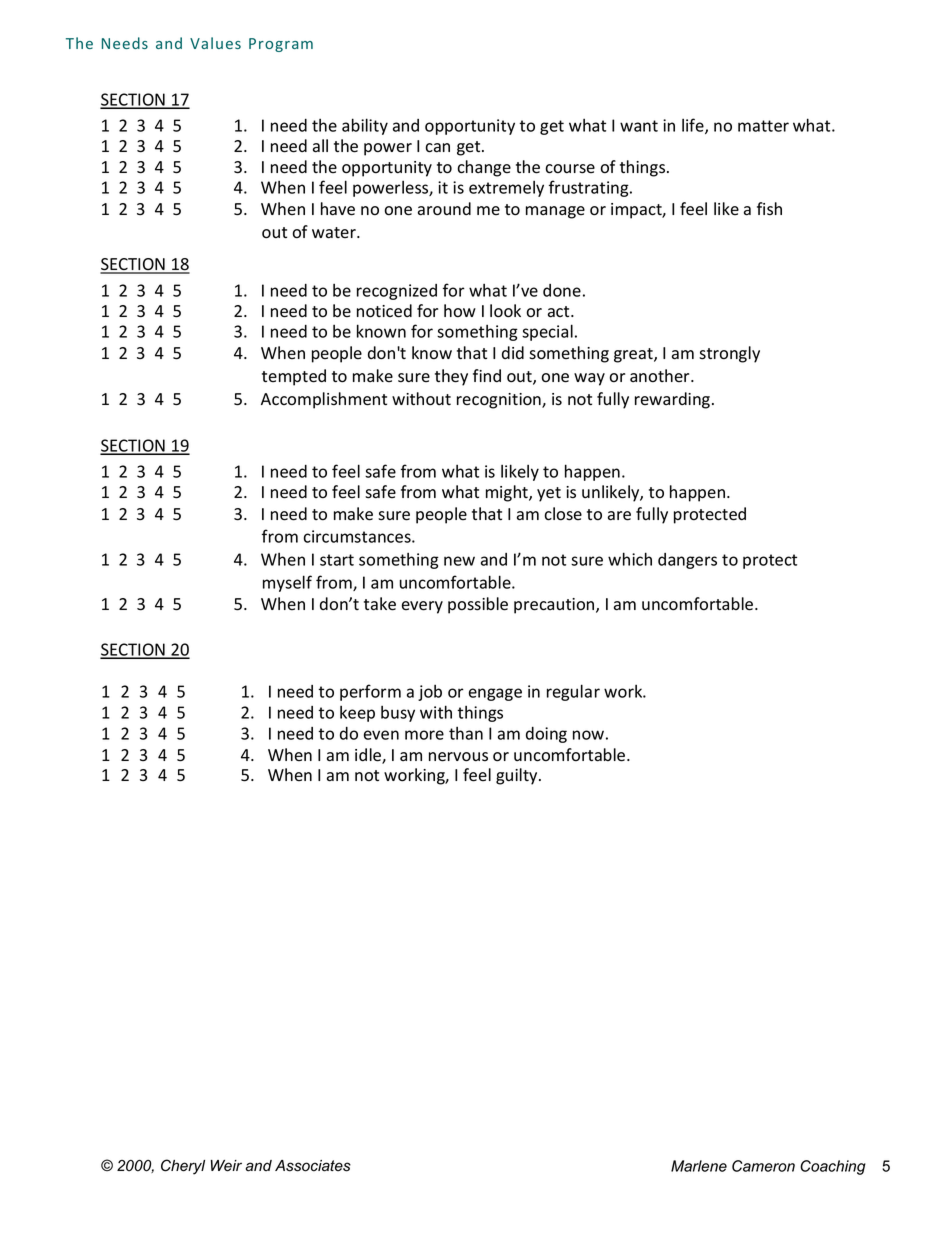 This screenshot has height=1233, width=952. Describe the element at coordinates (763, 126) in the screenshot. I see `matter` at that location.
